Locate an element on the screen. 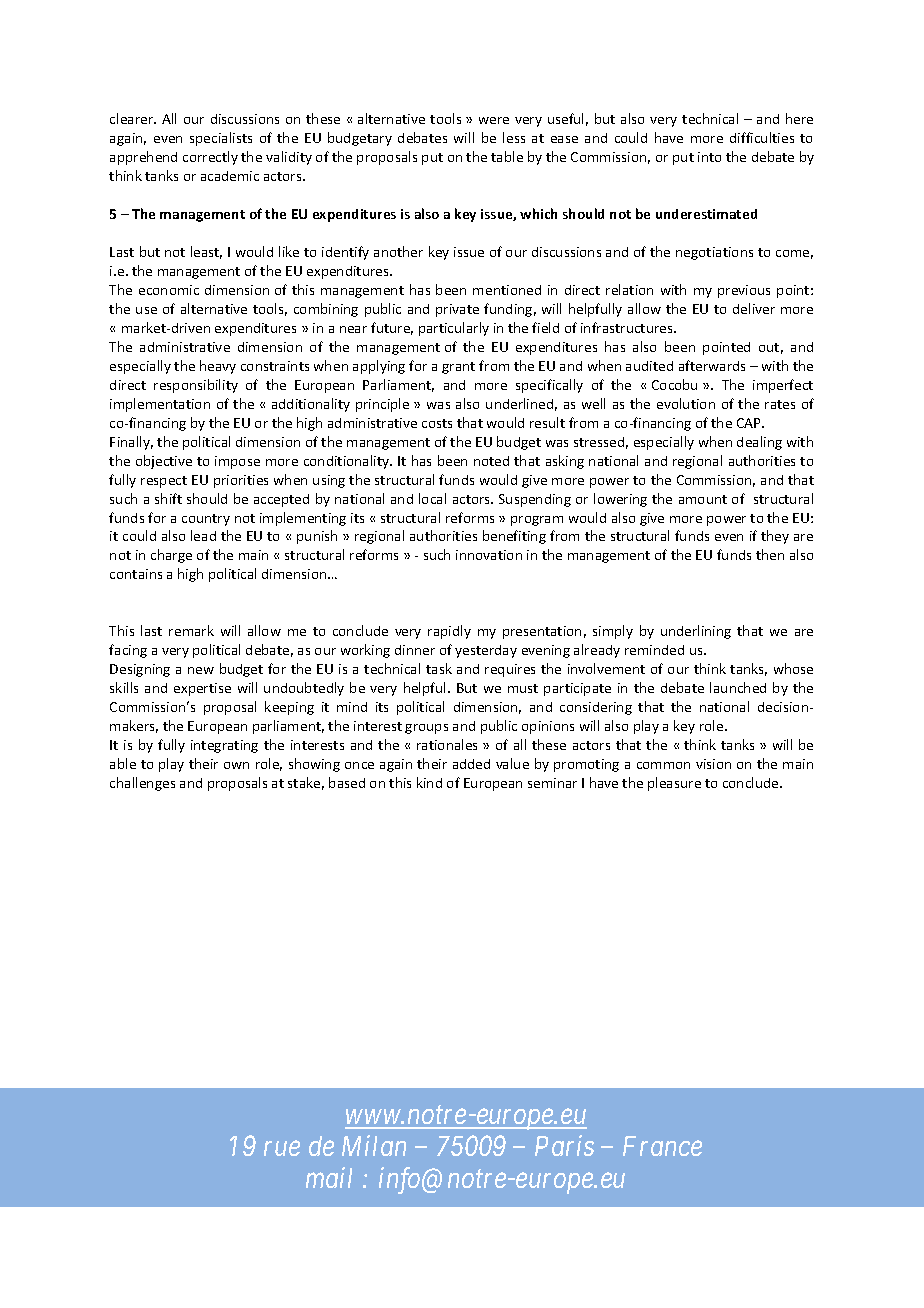  rationales is located at coordinates (447, 744).
